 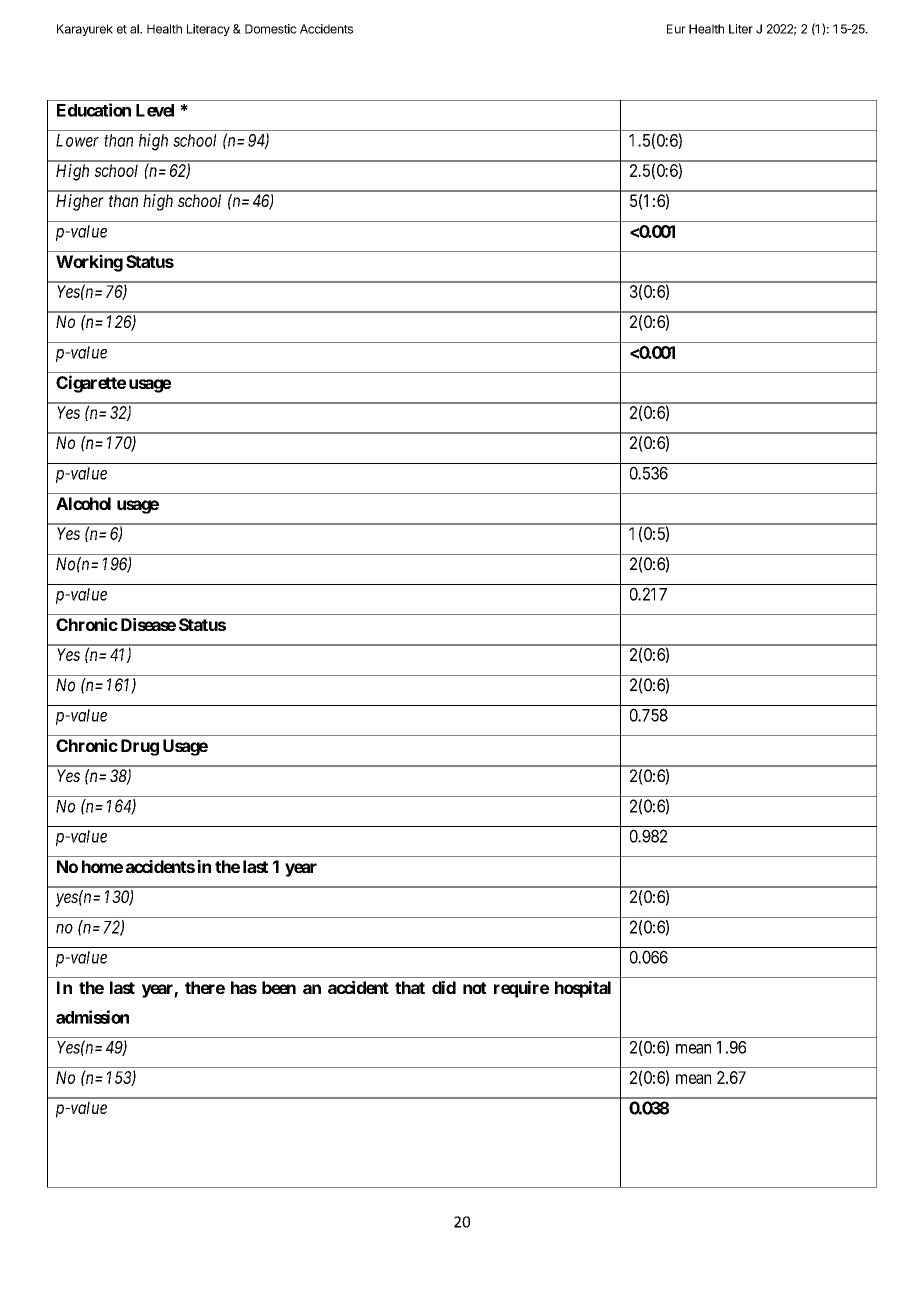 I want to click on hospital, so click(x=583, y=989).
